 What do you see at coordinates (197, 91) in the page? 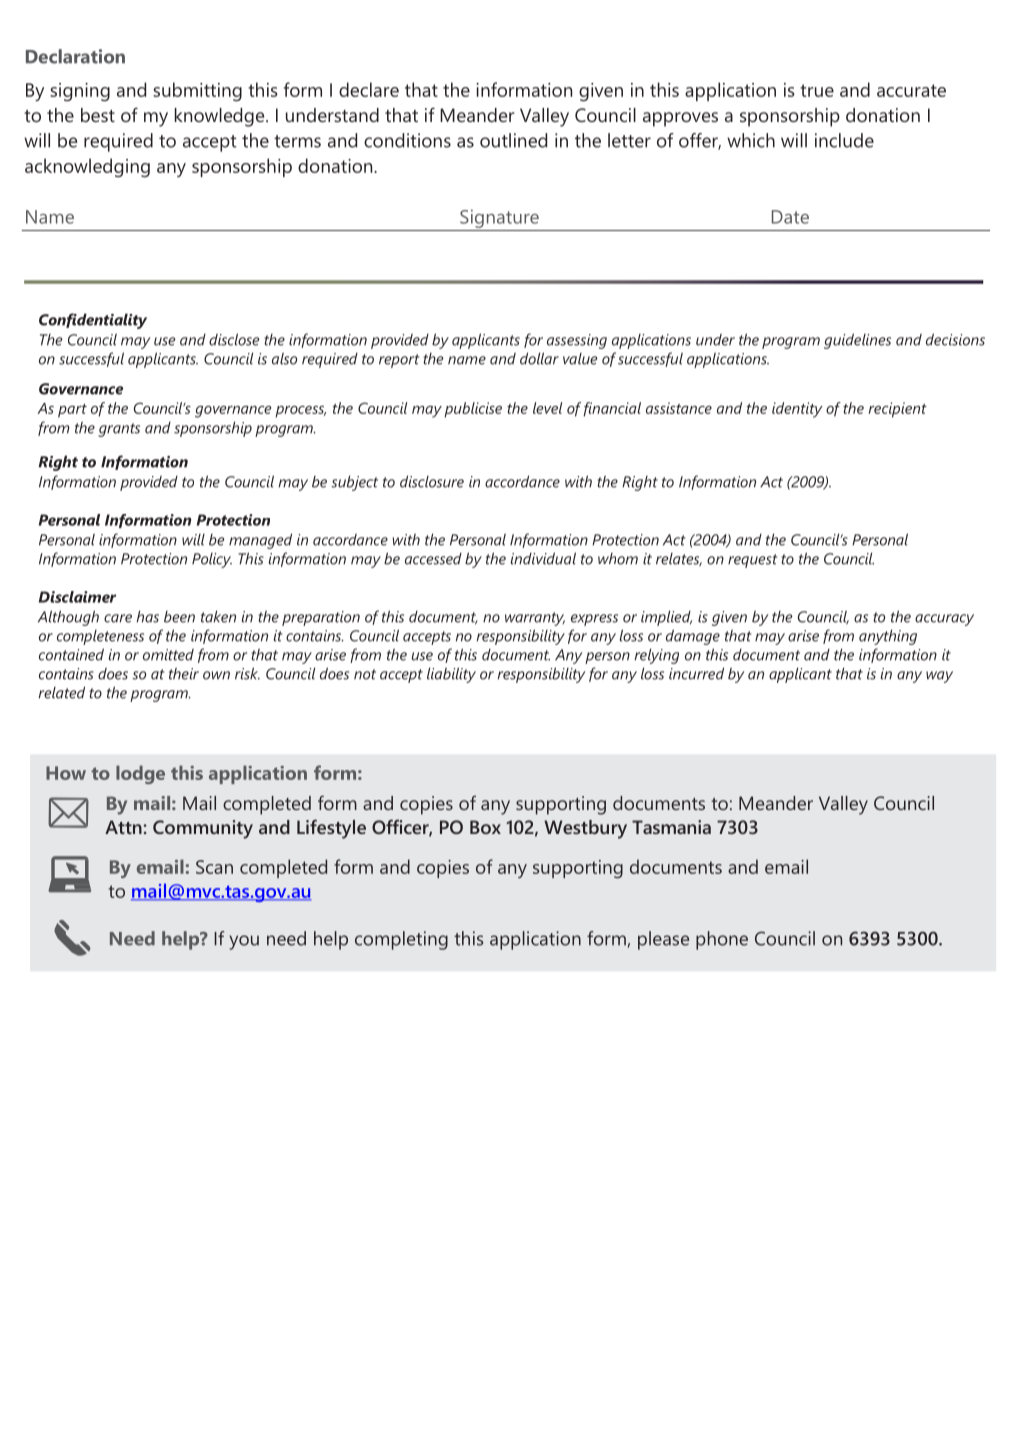
I see `submitting` at bounding box center [197, 91].
